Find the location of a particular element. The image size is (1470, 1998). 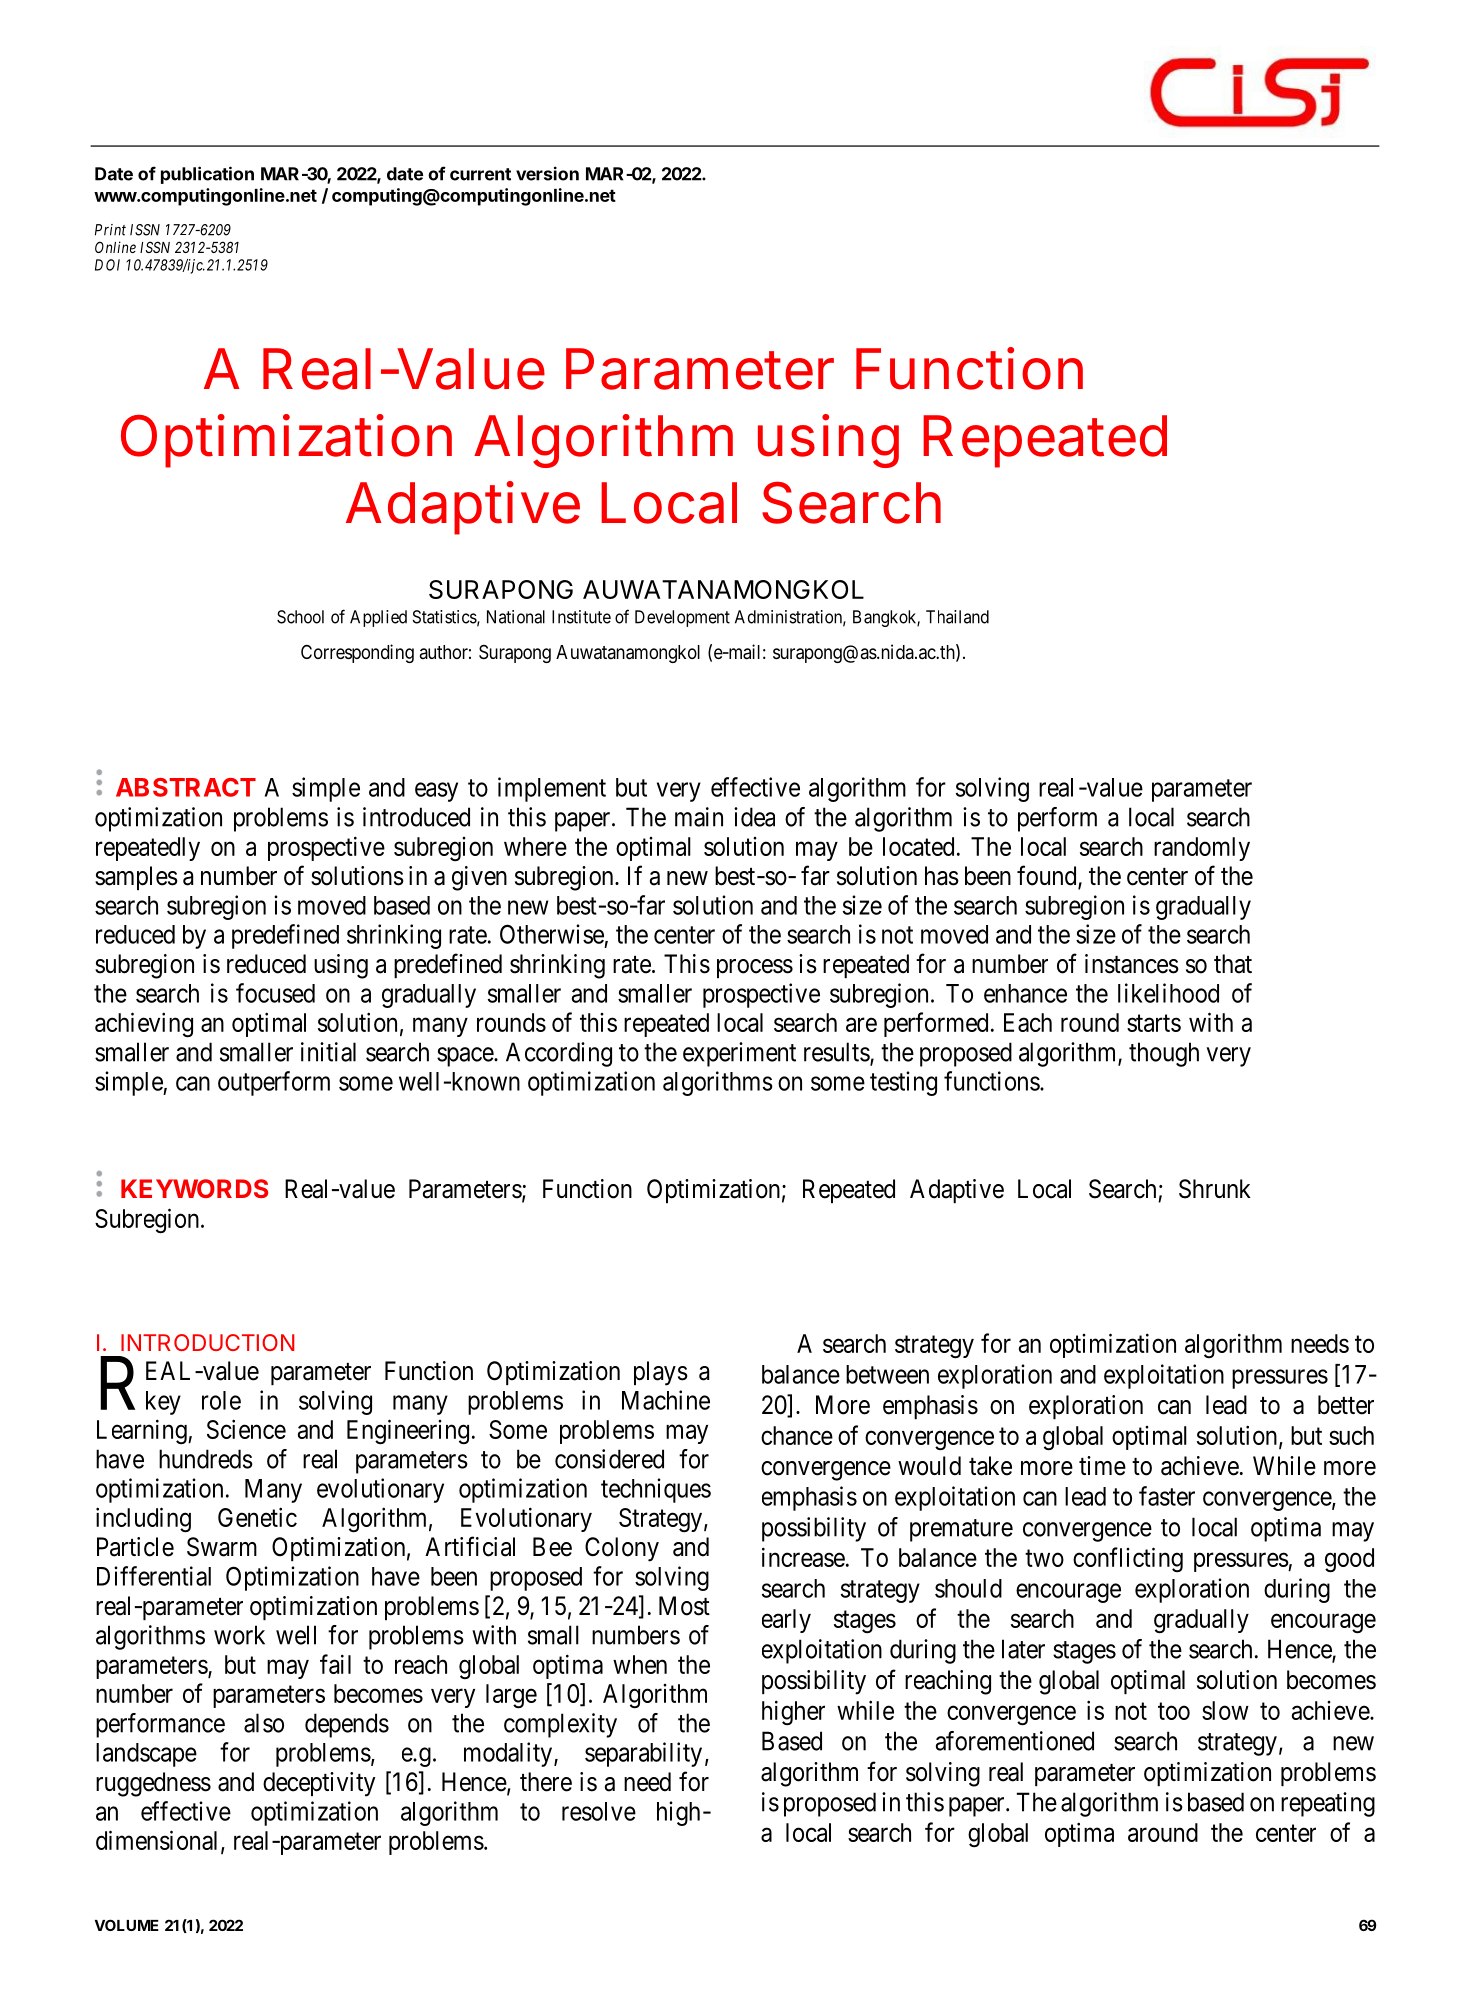

resolve is located at coordinates (599, 1811).
